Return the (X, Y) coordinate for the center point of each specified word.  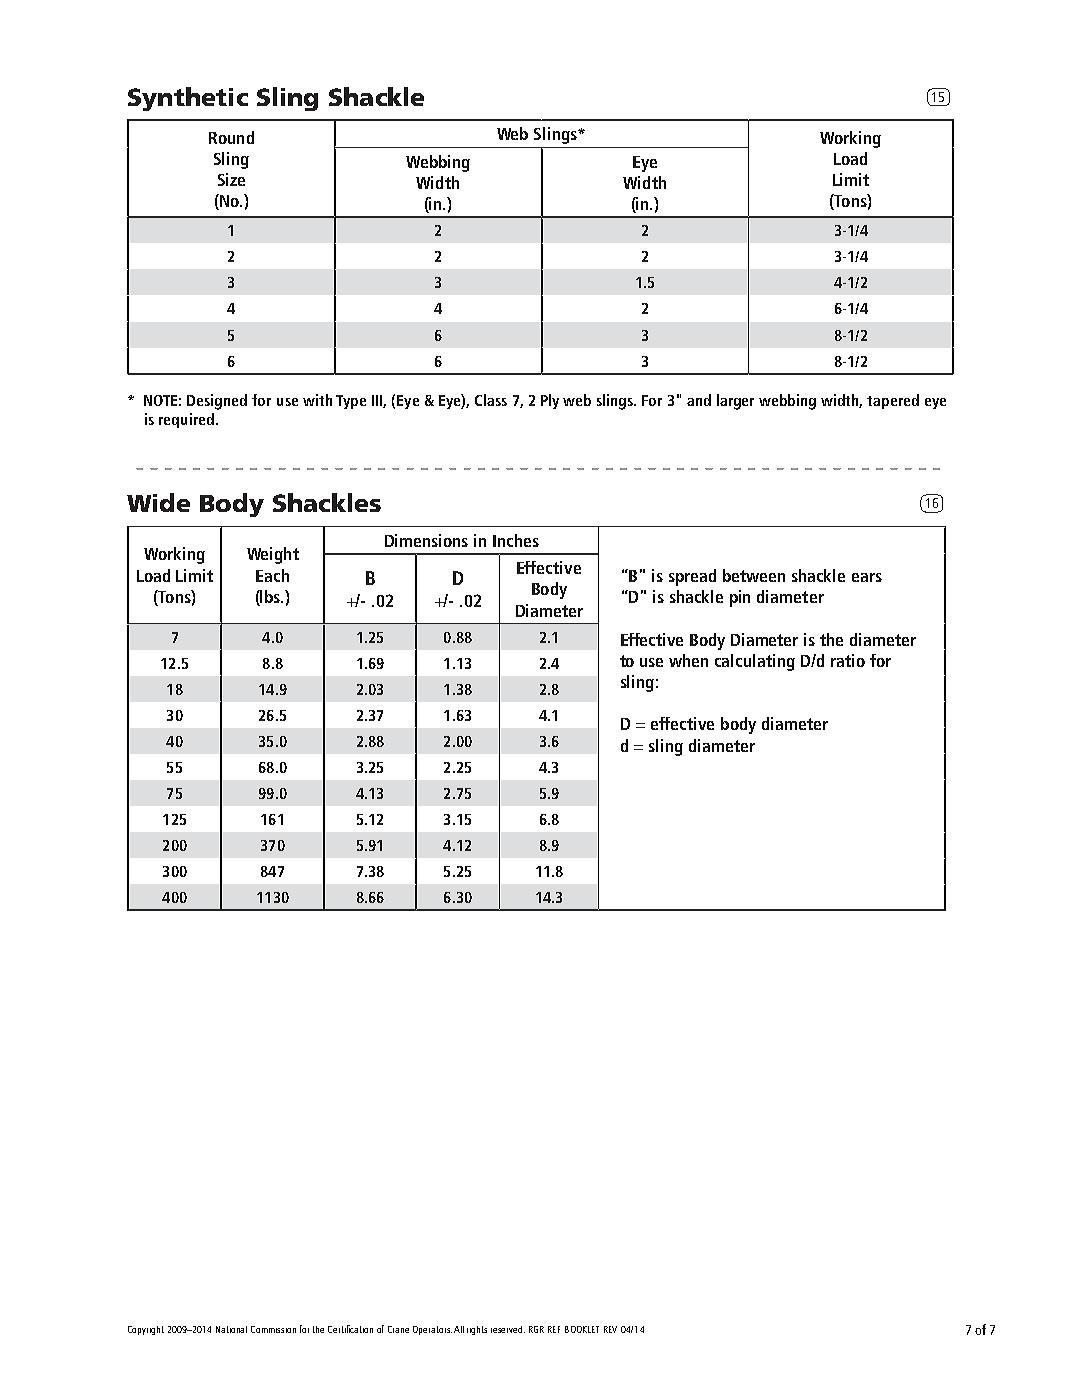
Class (491, 400)
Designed (217, 402)
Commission (273, 1329)
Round (231, 137)
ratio (848, 660)
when (688, 660)
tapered (893, 401)
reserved (508, 1329)
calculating (755, 662)
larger (735, 402)
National (231, 1329)
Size (231, 179)
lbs (271, 596)
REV (610, 1329)
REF (554, 1329)
